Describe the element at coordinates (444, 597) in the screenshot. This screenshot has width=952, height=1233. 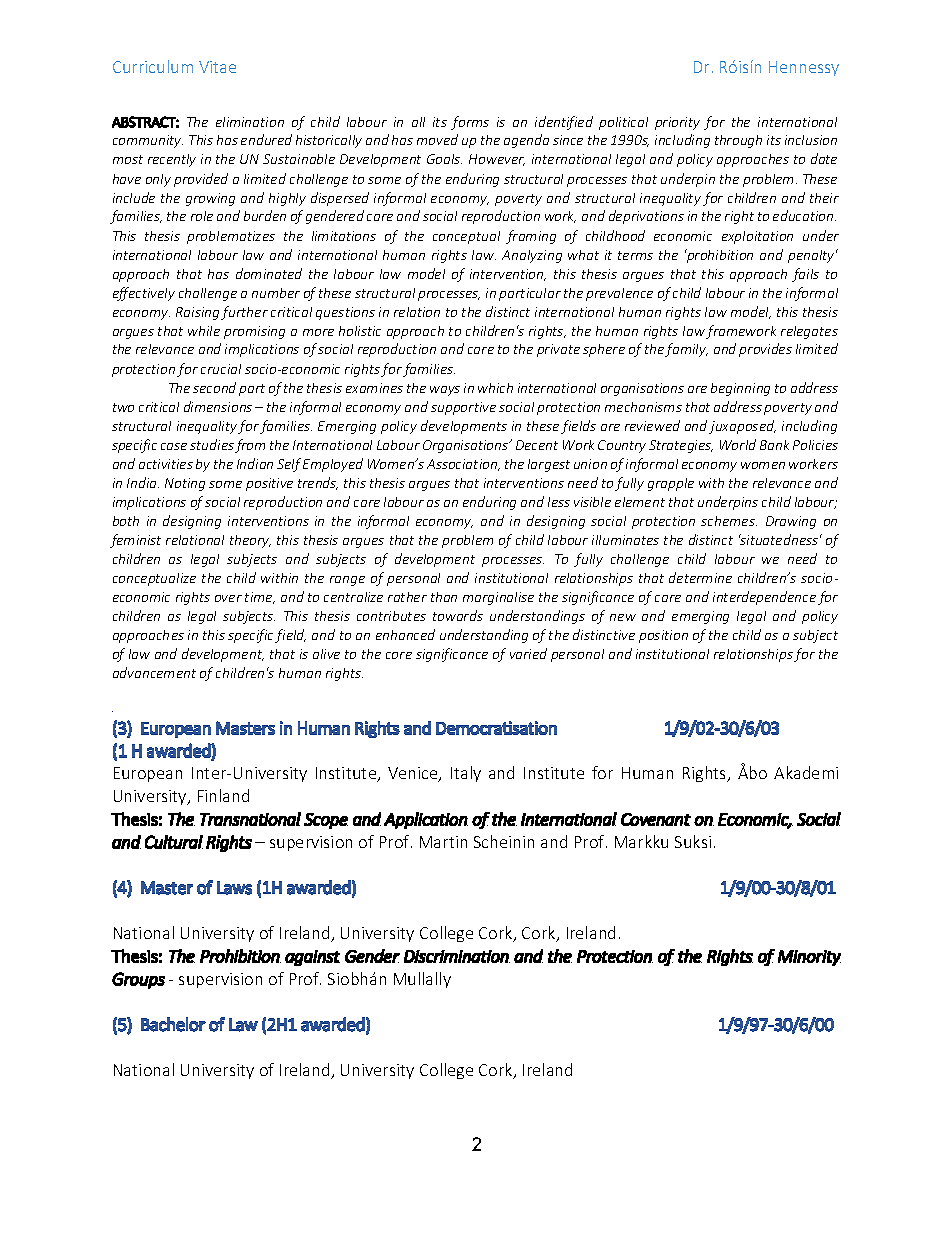
I see `than` at that location.
